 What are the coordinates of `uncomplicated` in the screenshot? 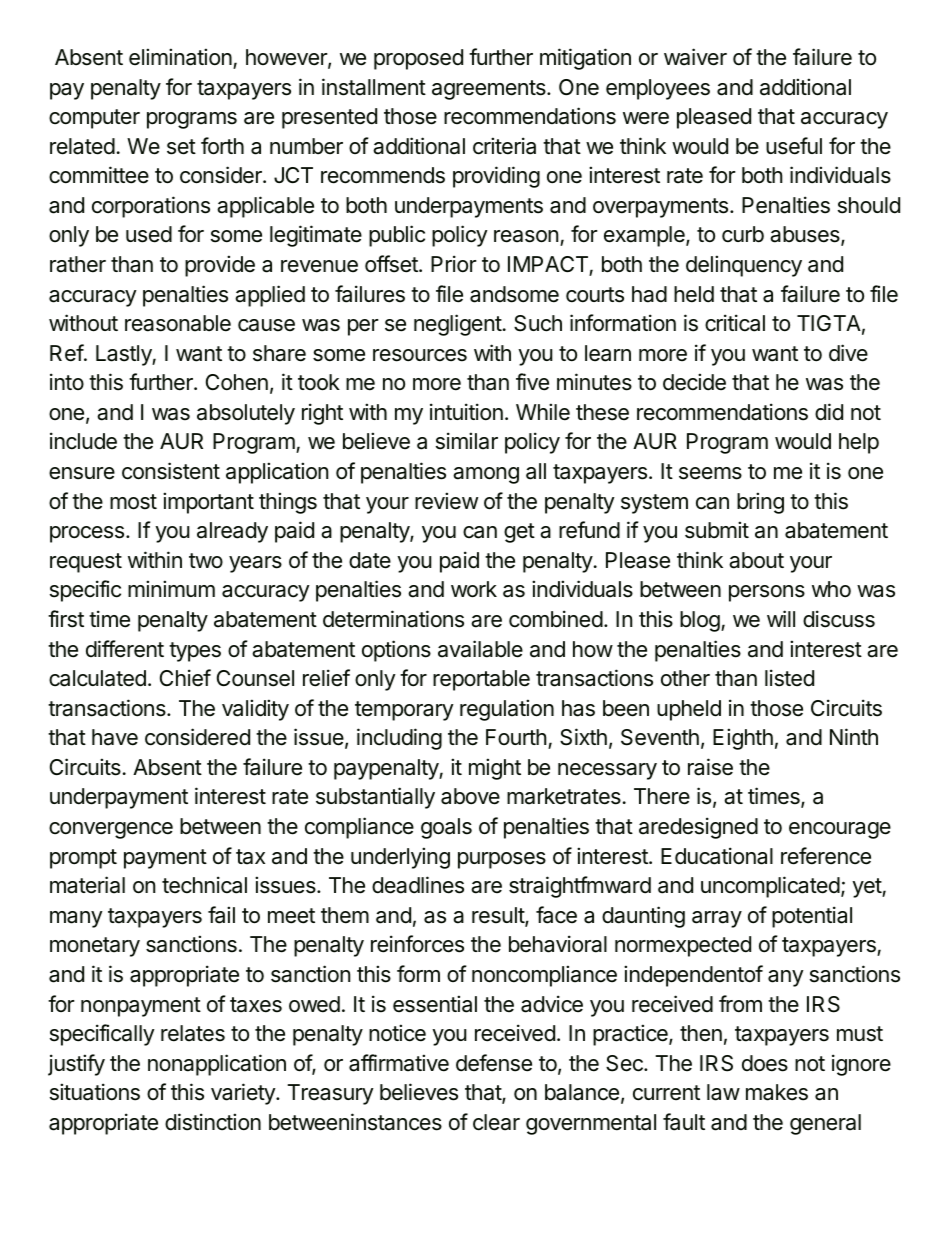 It's located at (770, 887).
